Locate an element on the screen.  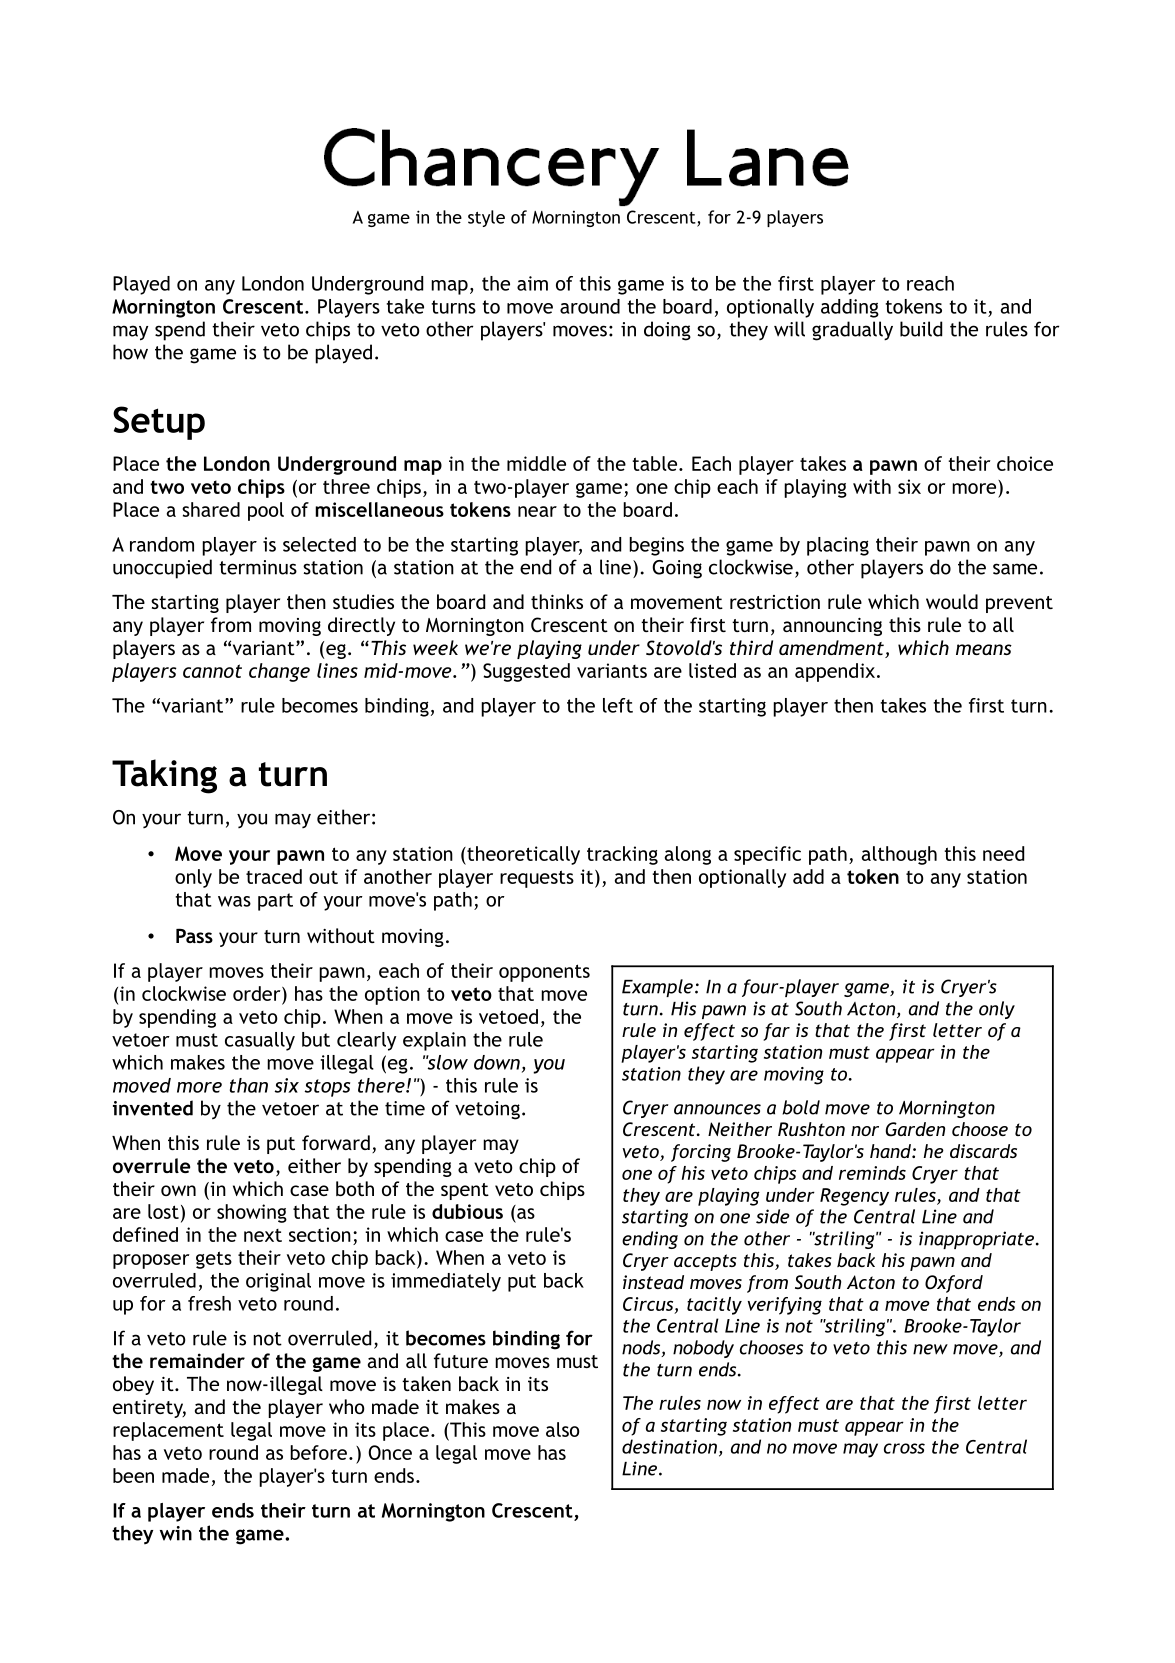
also is located at coordinates (563, 1429).
